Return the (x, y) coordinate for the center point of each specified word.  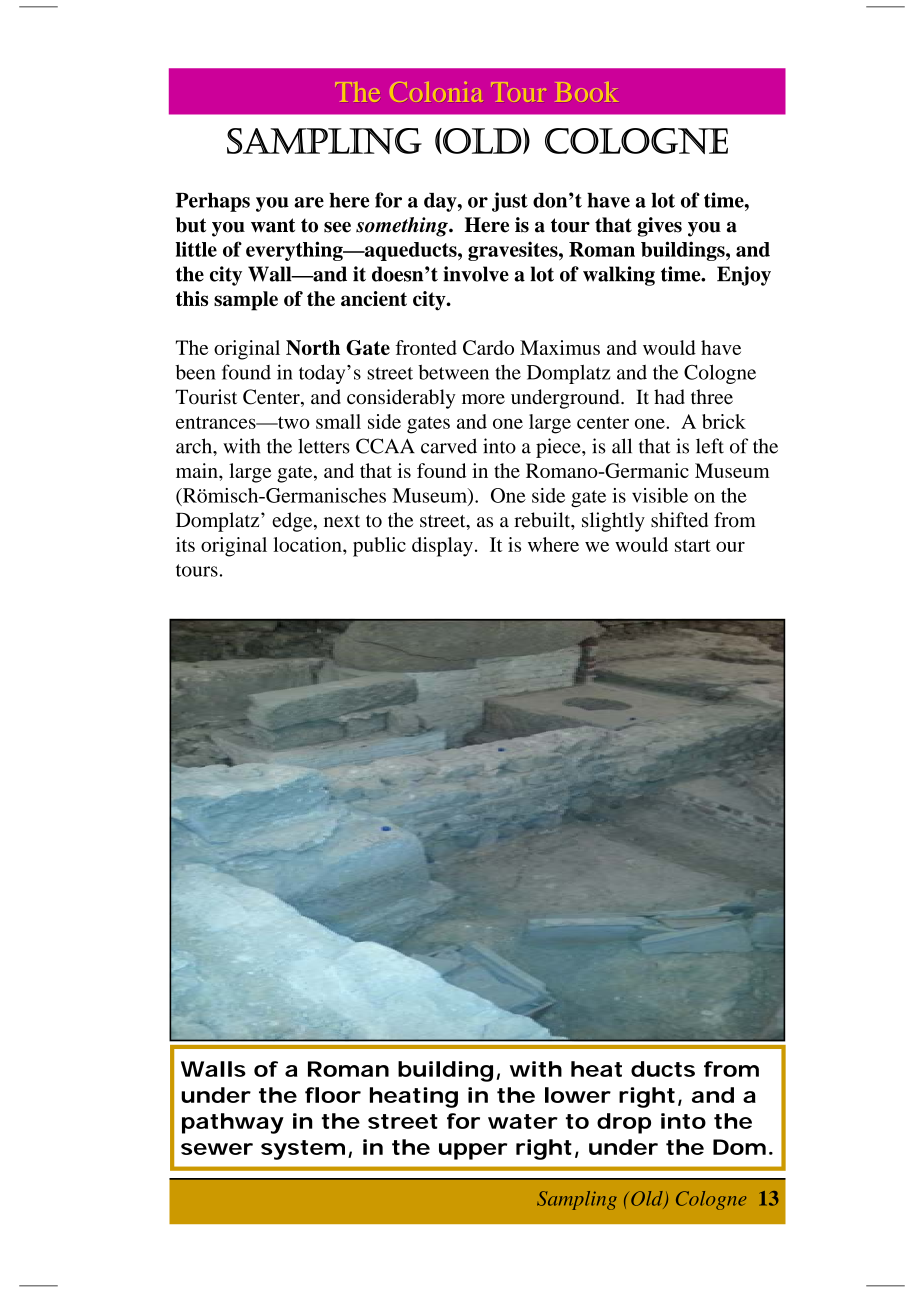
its (185, 544)
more (483, 399)
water (523, 1121)
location (308, 544)
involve (476, 274)
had (669, 396)
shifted (679, 520)
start (693, 545)
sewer (217, 1149)
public (379, 547)
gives (659, 227)
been (195, 372)
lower (578, 1095)
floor (333, 1095)
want (273, 225)
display (442, 547)
